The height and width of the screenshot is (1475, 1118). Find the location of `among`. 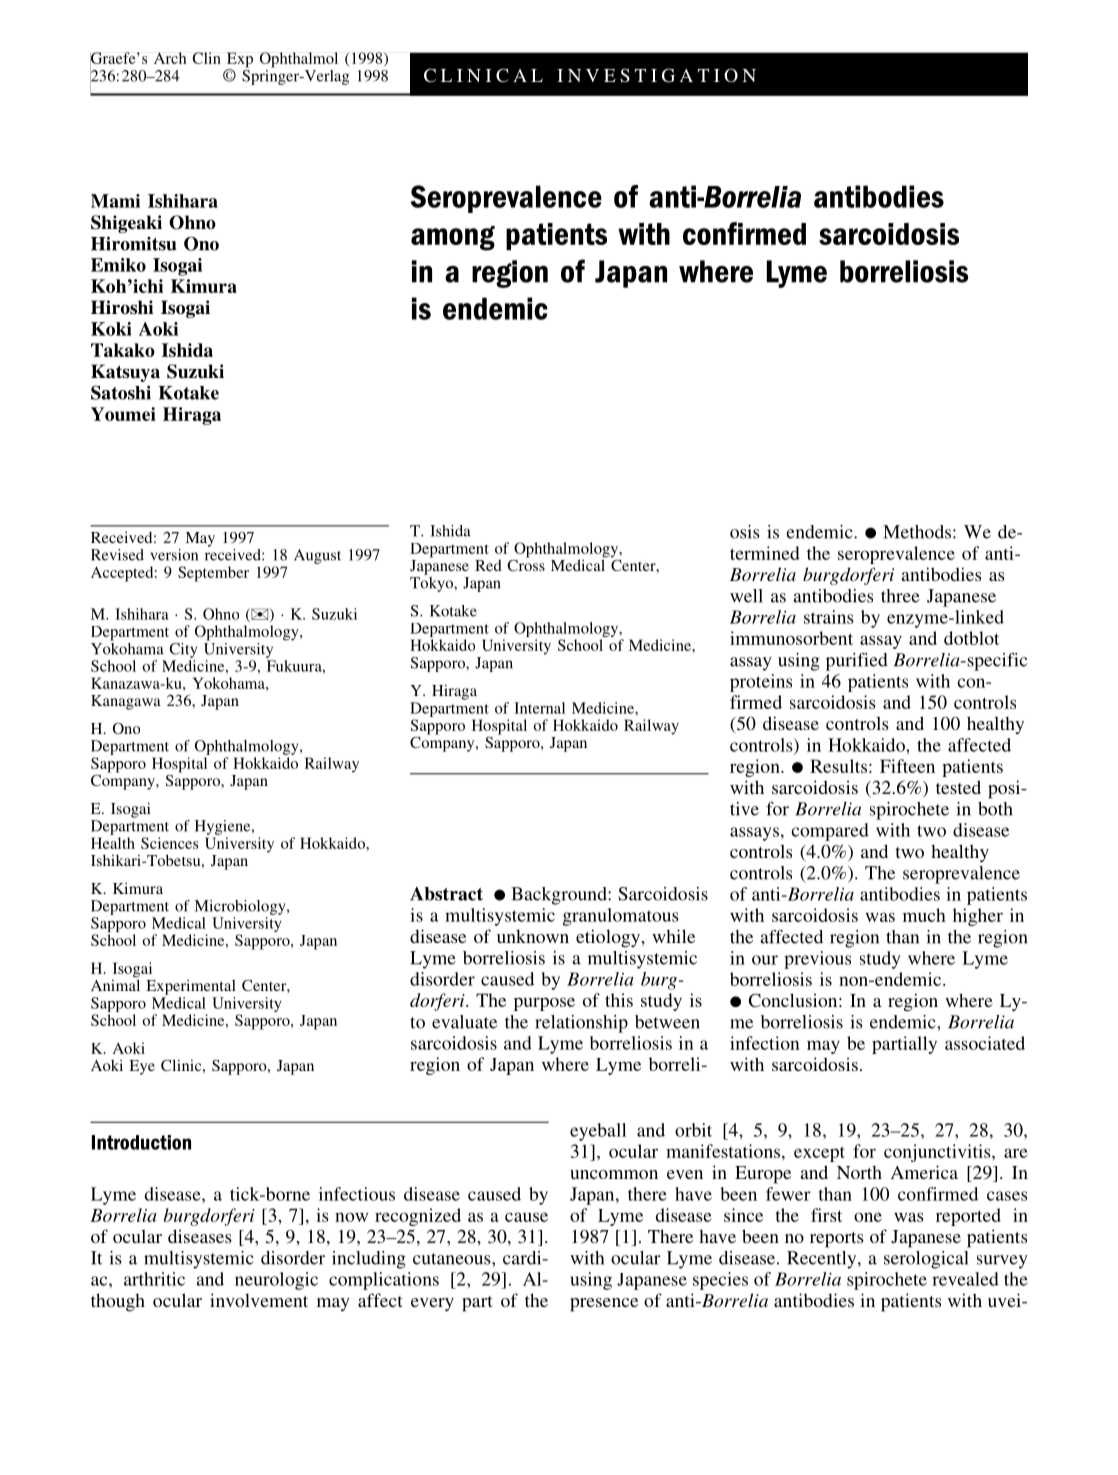

among is located at coordinates (453, 238).
